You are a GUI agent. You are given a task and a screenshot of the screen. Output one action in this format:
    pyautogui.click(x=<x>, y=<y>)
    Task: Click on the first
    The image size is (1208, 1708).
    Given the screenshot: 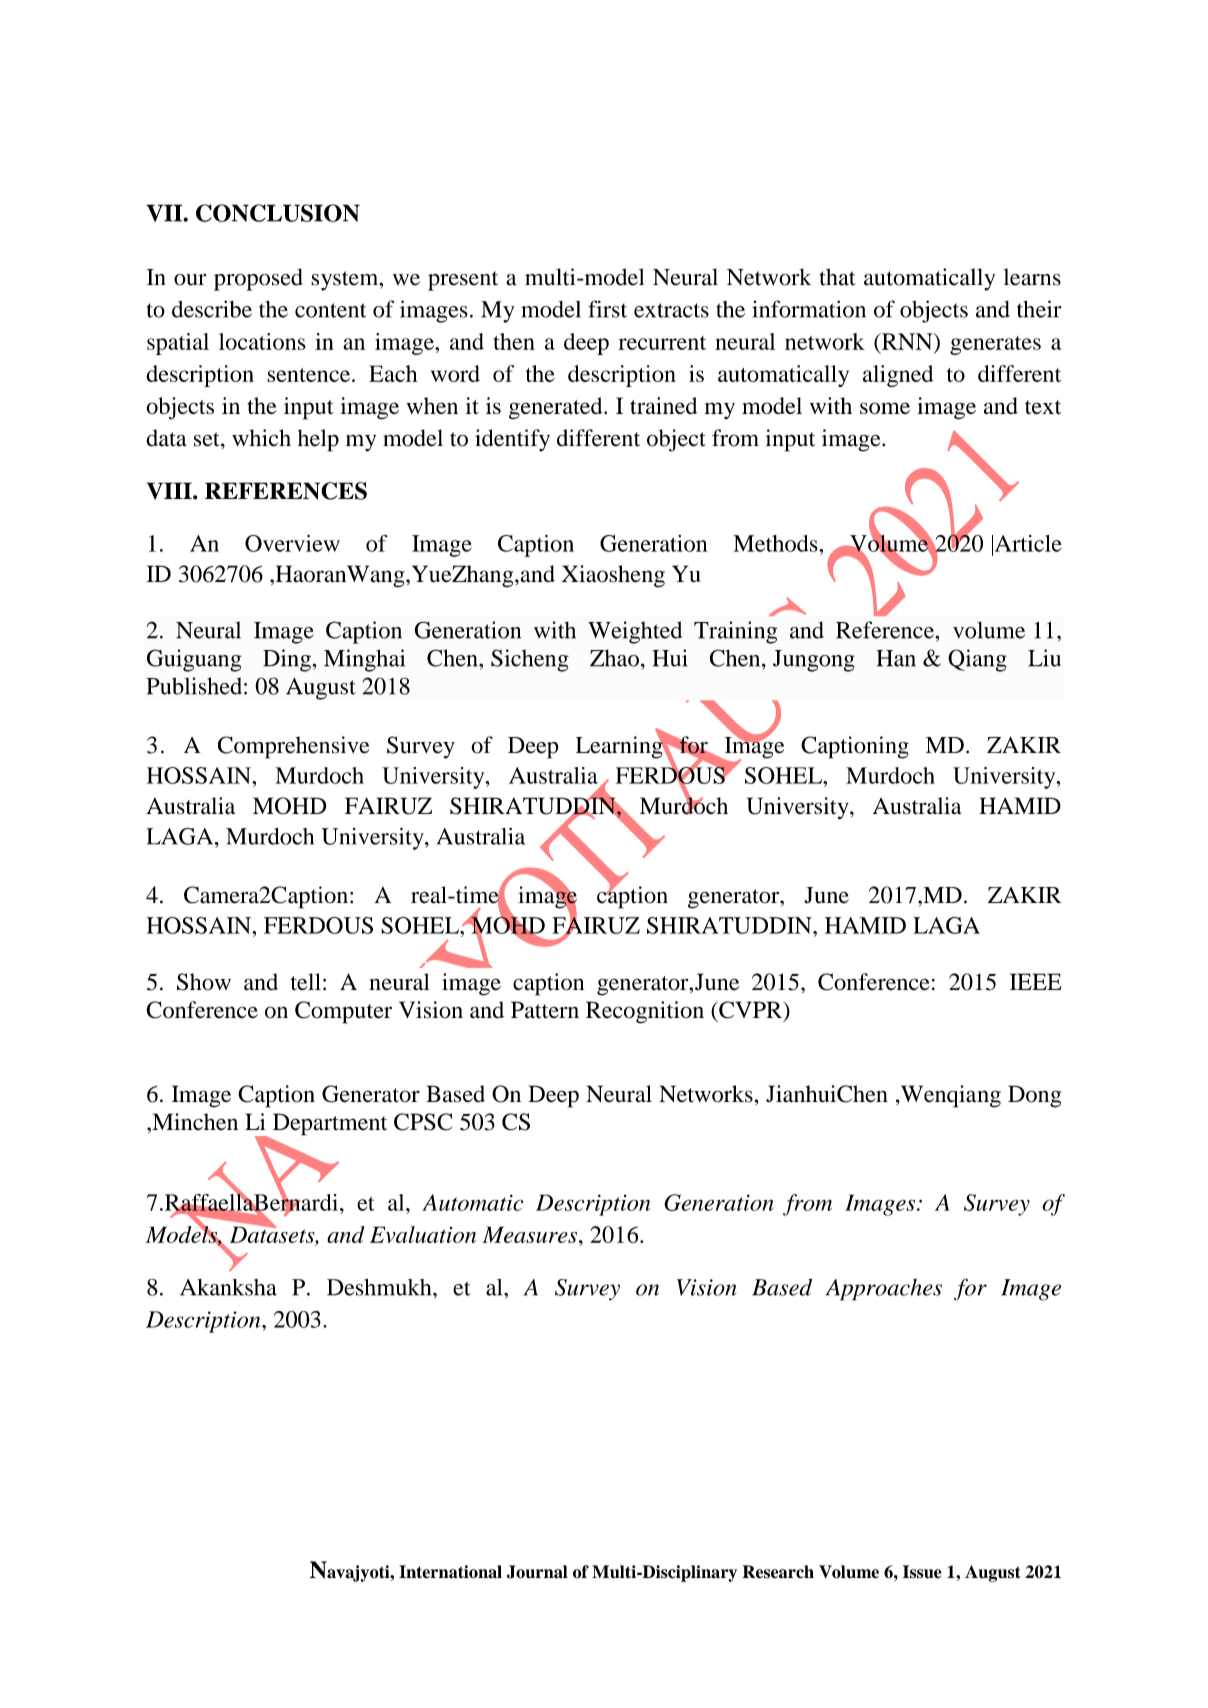 What is the action you would take?
    pyautogui.click(x=607, y=309)
